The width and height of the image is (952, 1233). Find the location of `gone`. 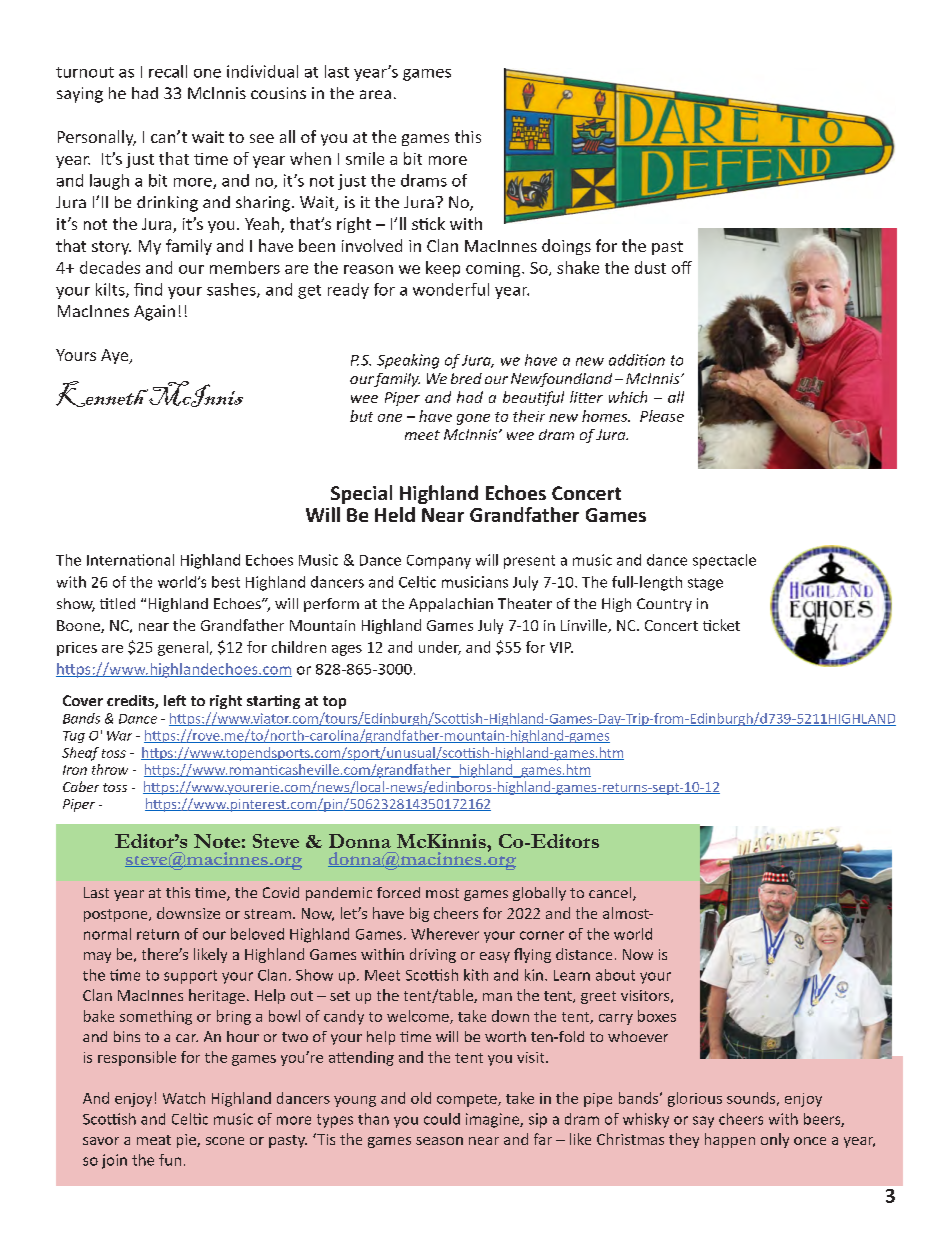

gone is located at coordinates (473, 419).
